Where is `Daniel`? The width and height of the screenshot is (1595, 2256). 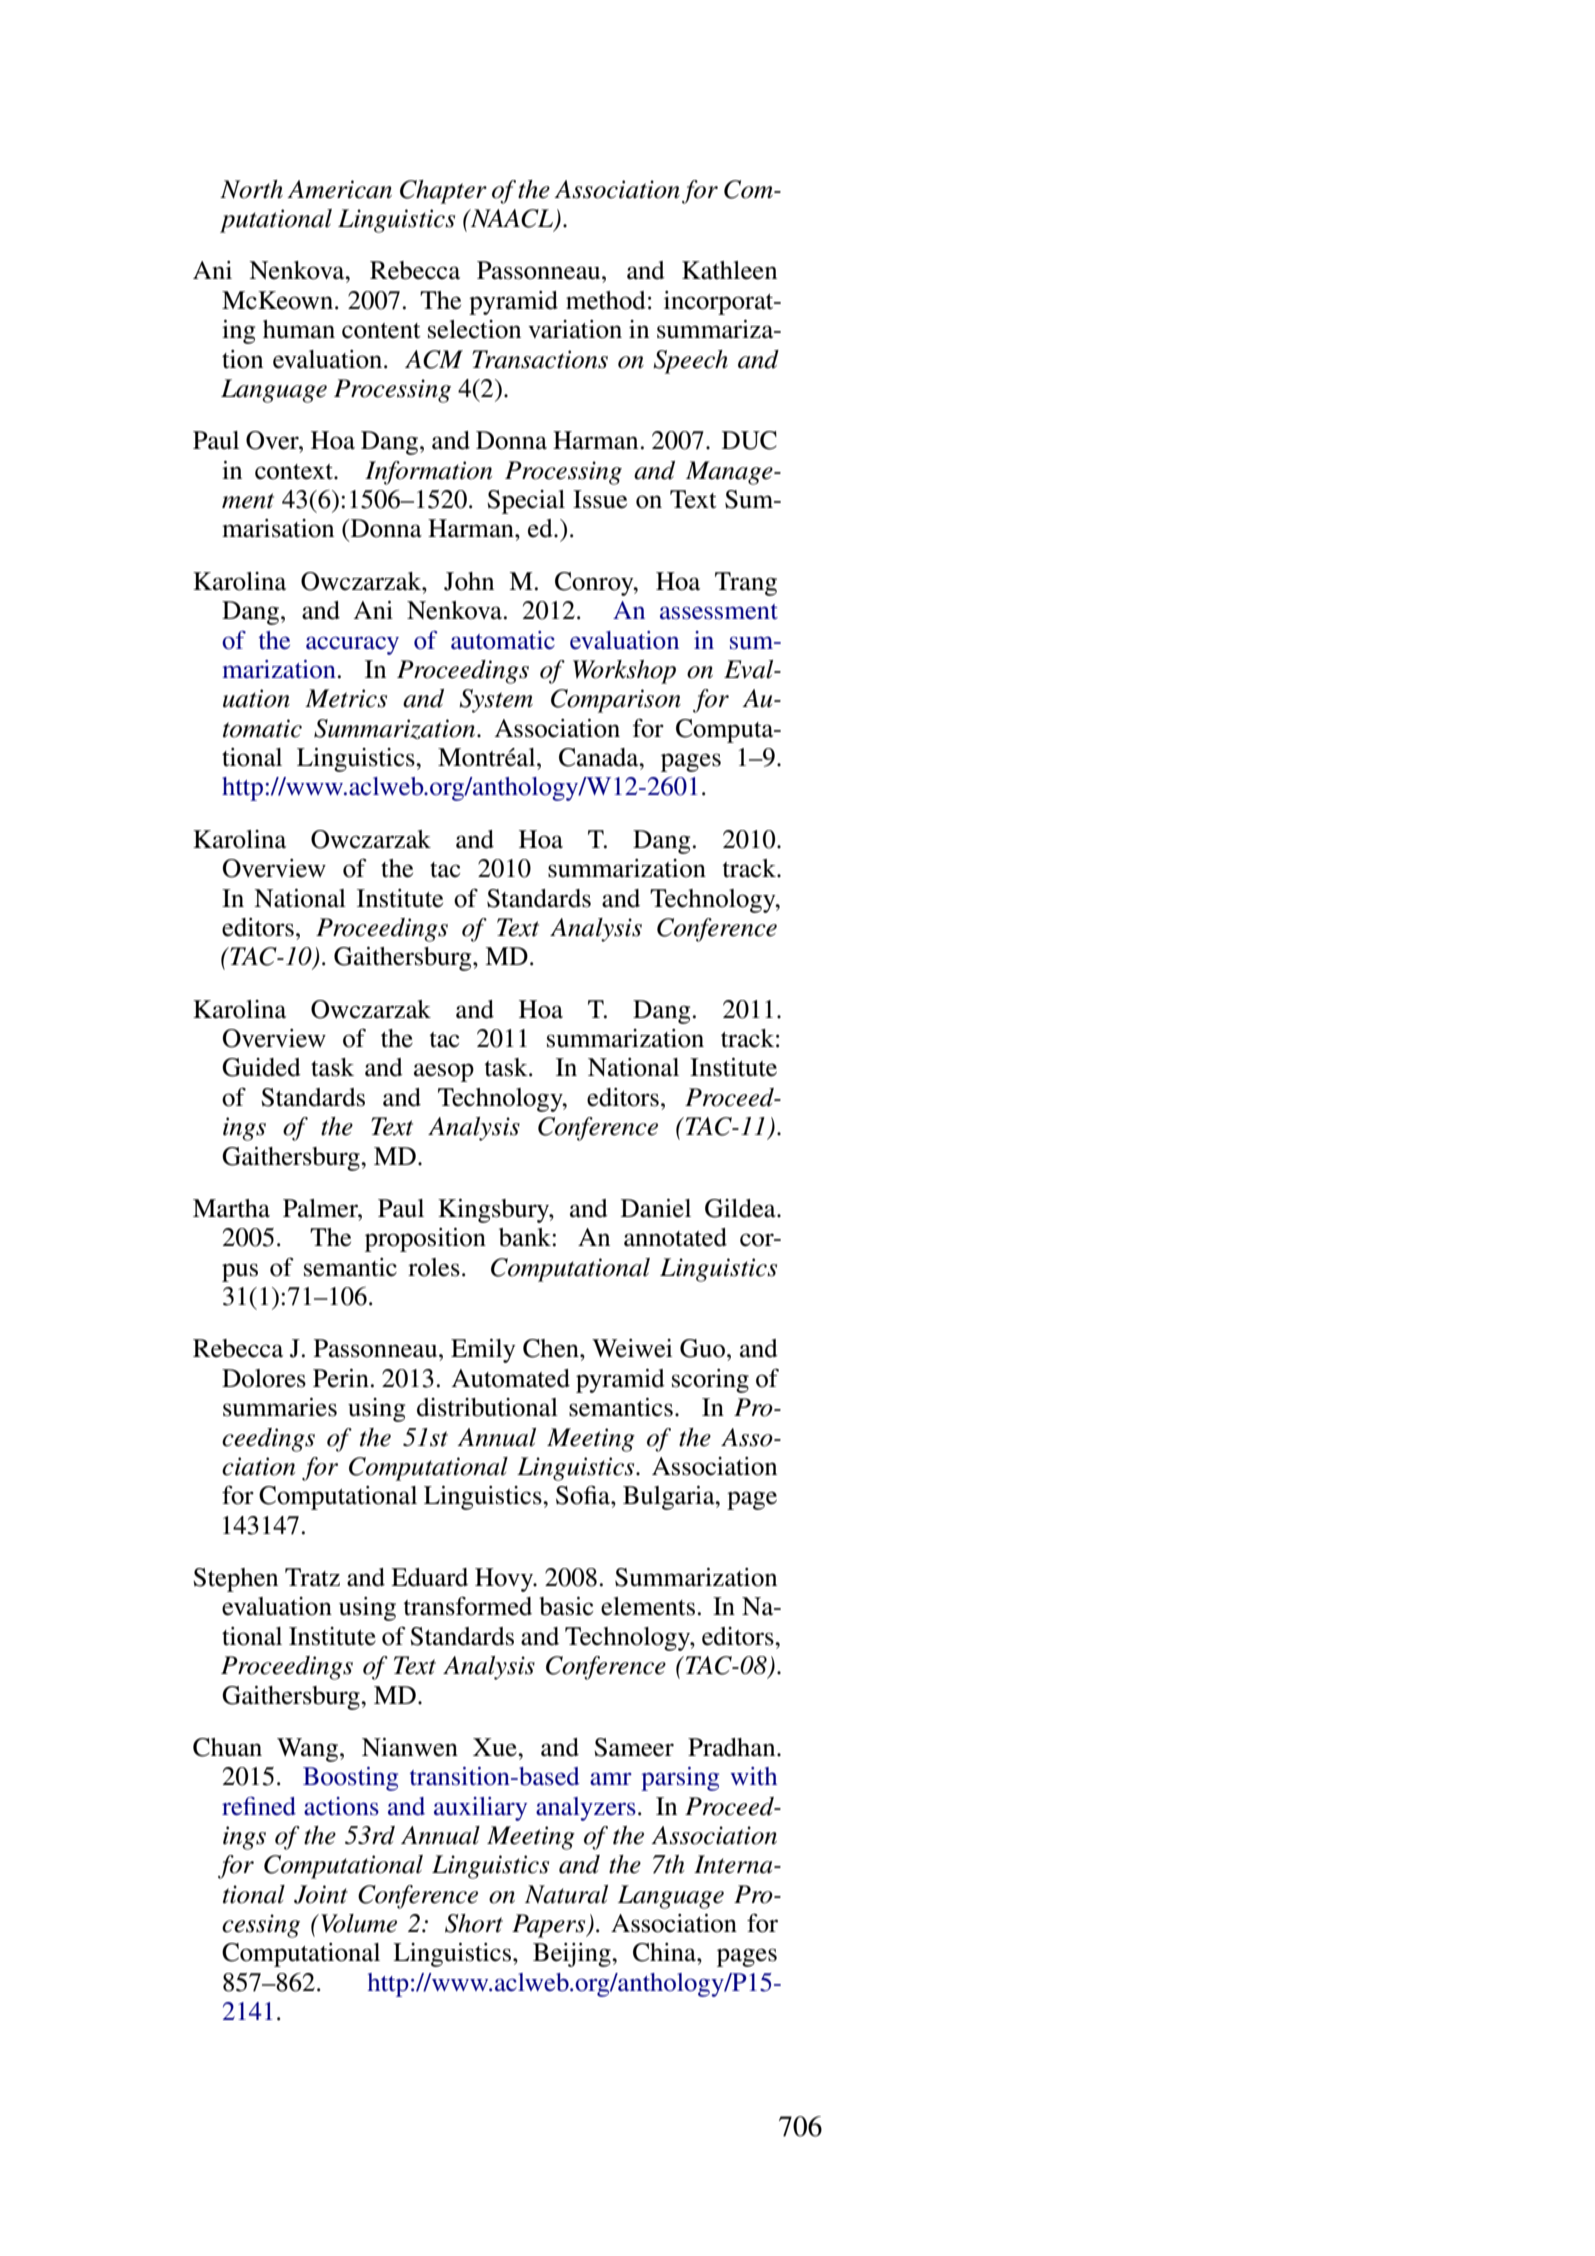 Daniel is located at coordinates (656, 1208).
